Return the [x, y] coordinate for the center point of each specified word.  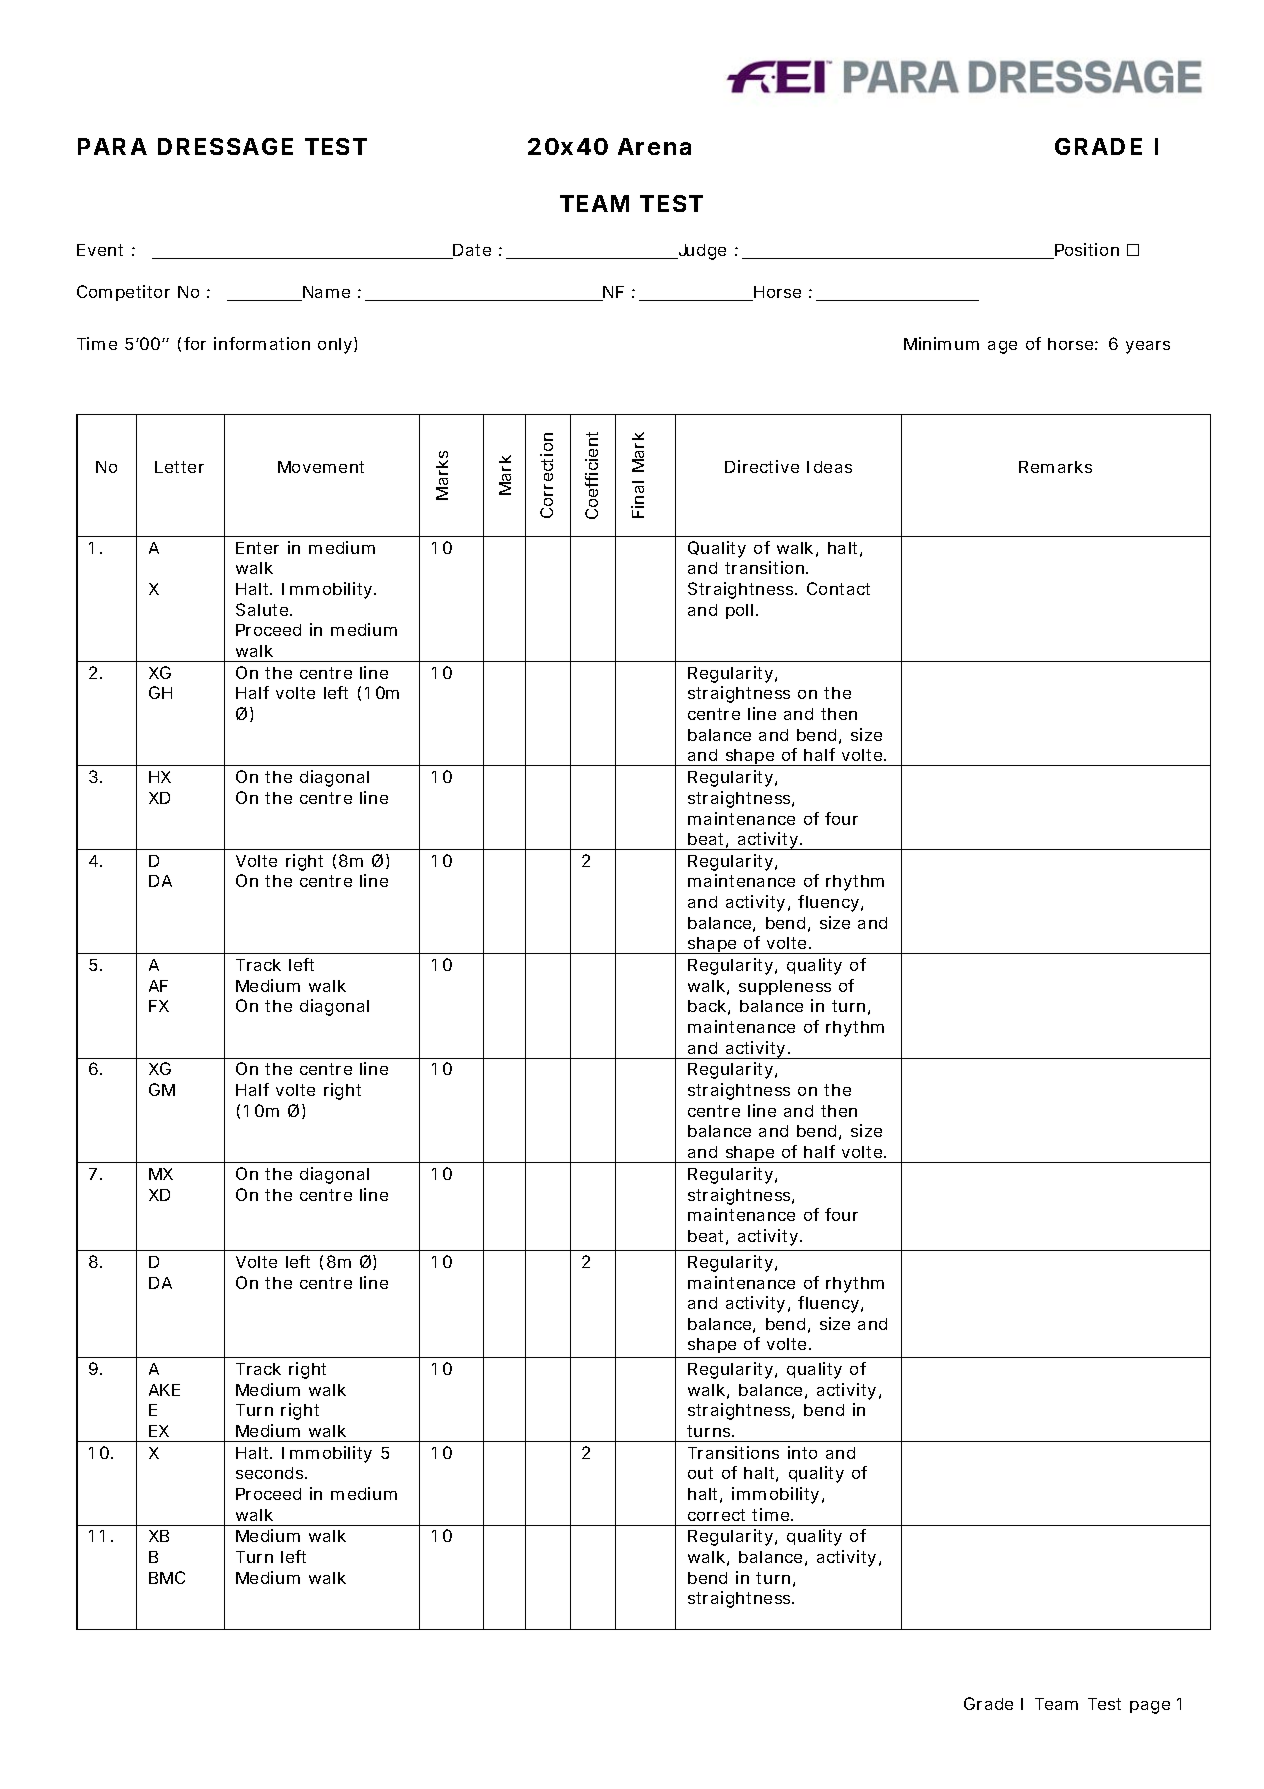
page [1150, 1707]
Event [100, 250]
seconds [269, 1473]
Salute [262, 609]
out [700, 1473]
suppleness [785, 987]
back [707, 1006]
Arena [654, 146]
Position [1086, 251]
